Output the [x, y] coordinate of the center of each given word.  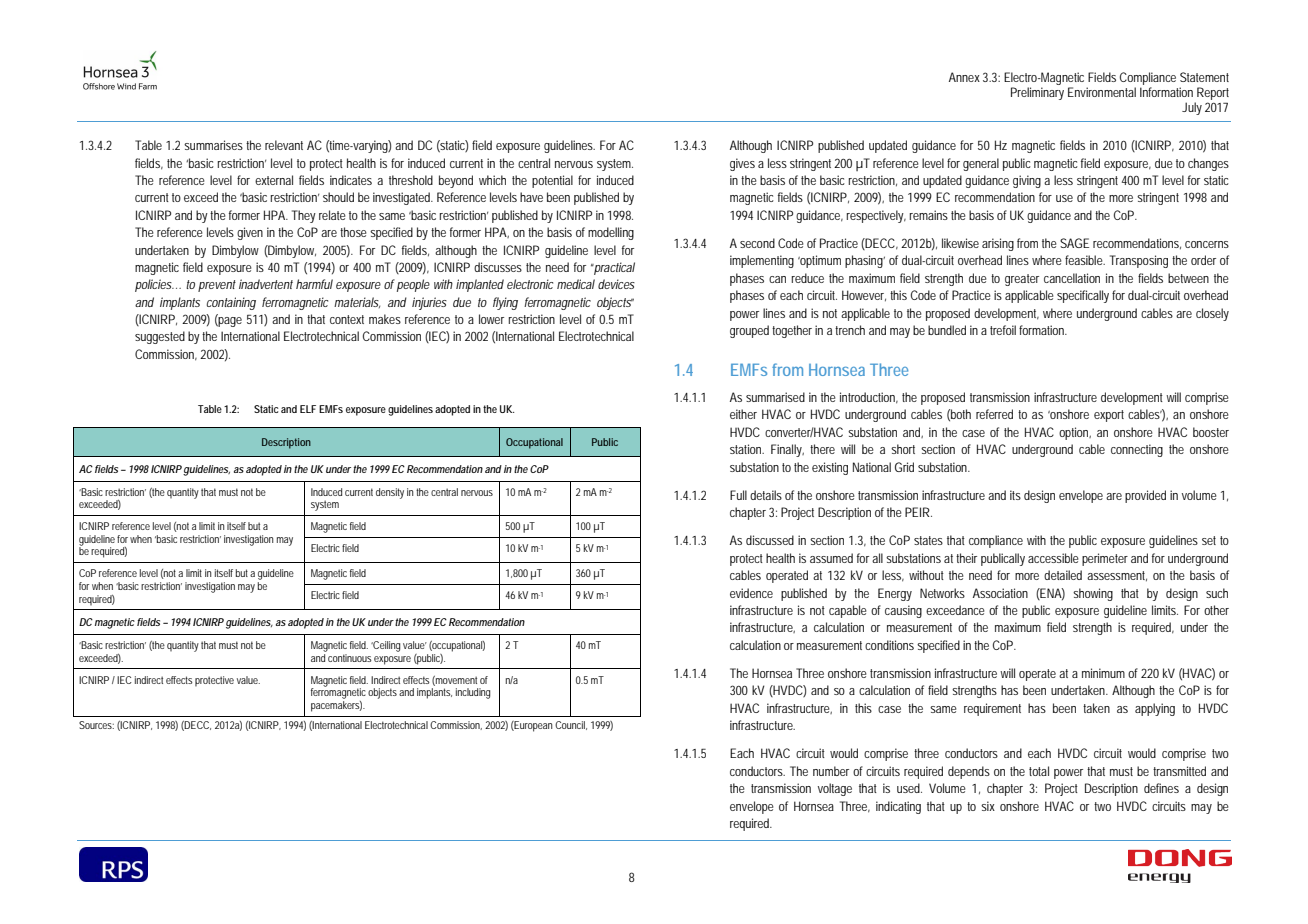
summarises [213, 145]
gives [742, 164]
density [390, 493]
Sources [96, 725]
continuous [350, 658]
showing [1093, 594]
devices [616, 284]
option [1075, 433]
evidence [751, 593]
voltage [835, 789]
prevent [217, 286]
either [743, 414]
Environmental [1102, 92]
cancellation [1072, 278]
